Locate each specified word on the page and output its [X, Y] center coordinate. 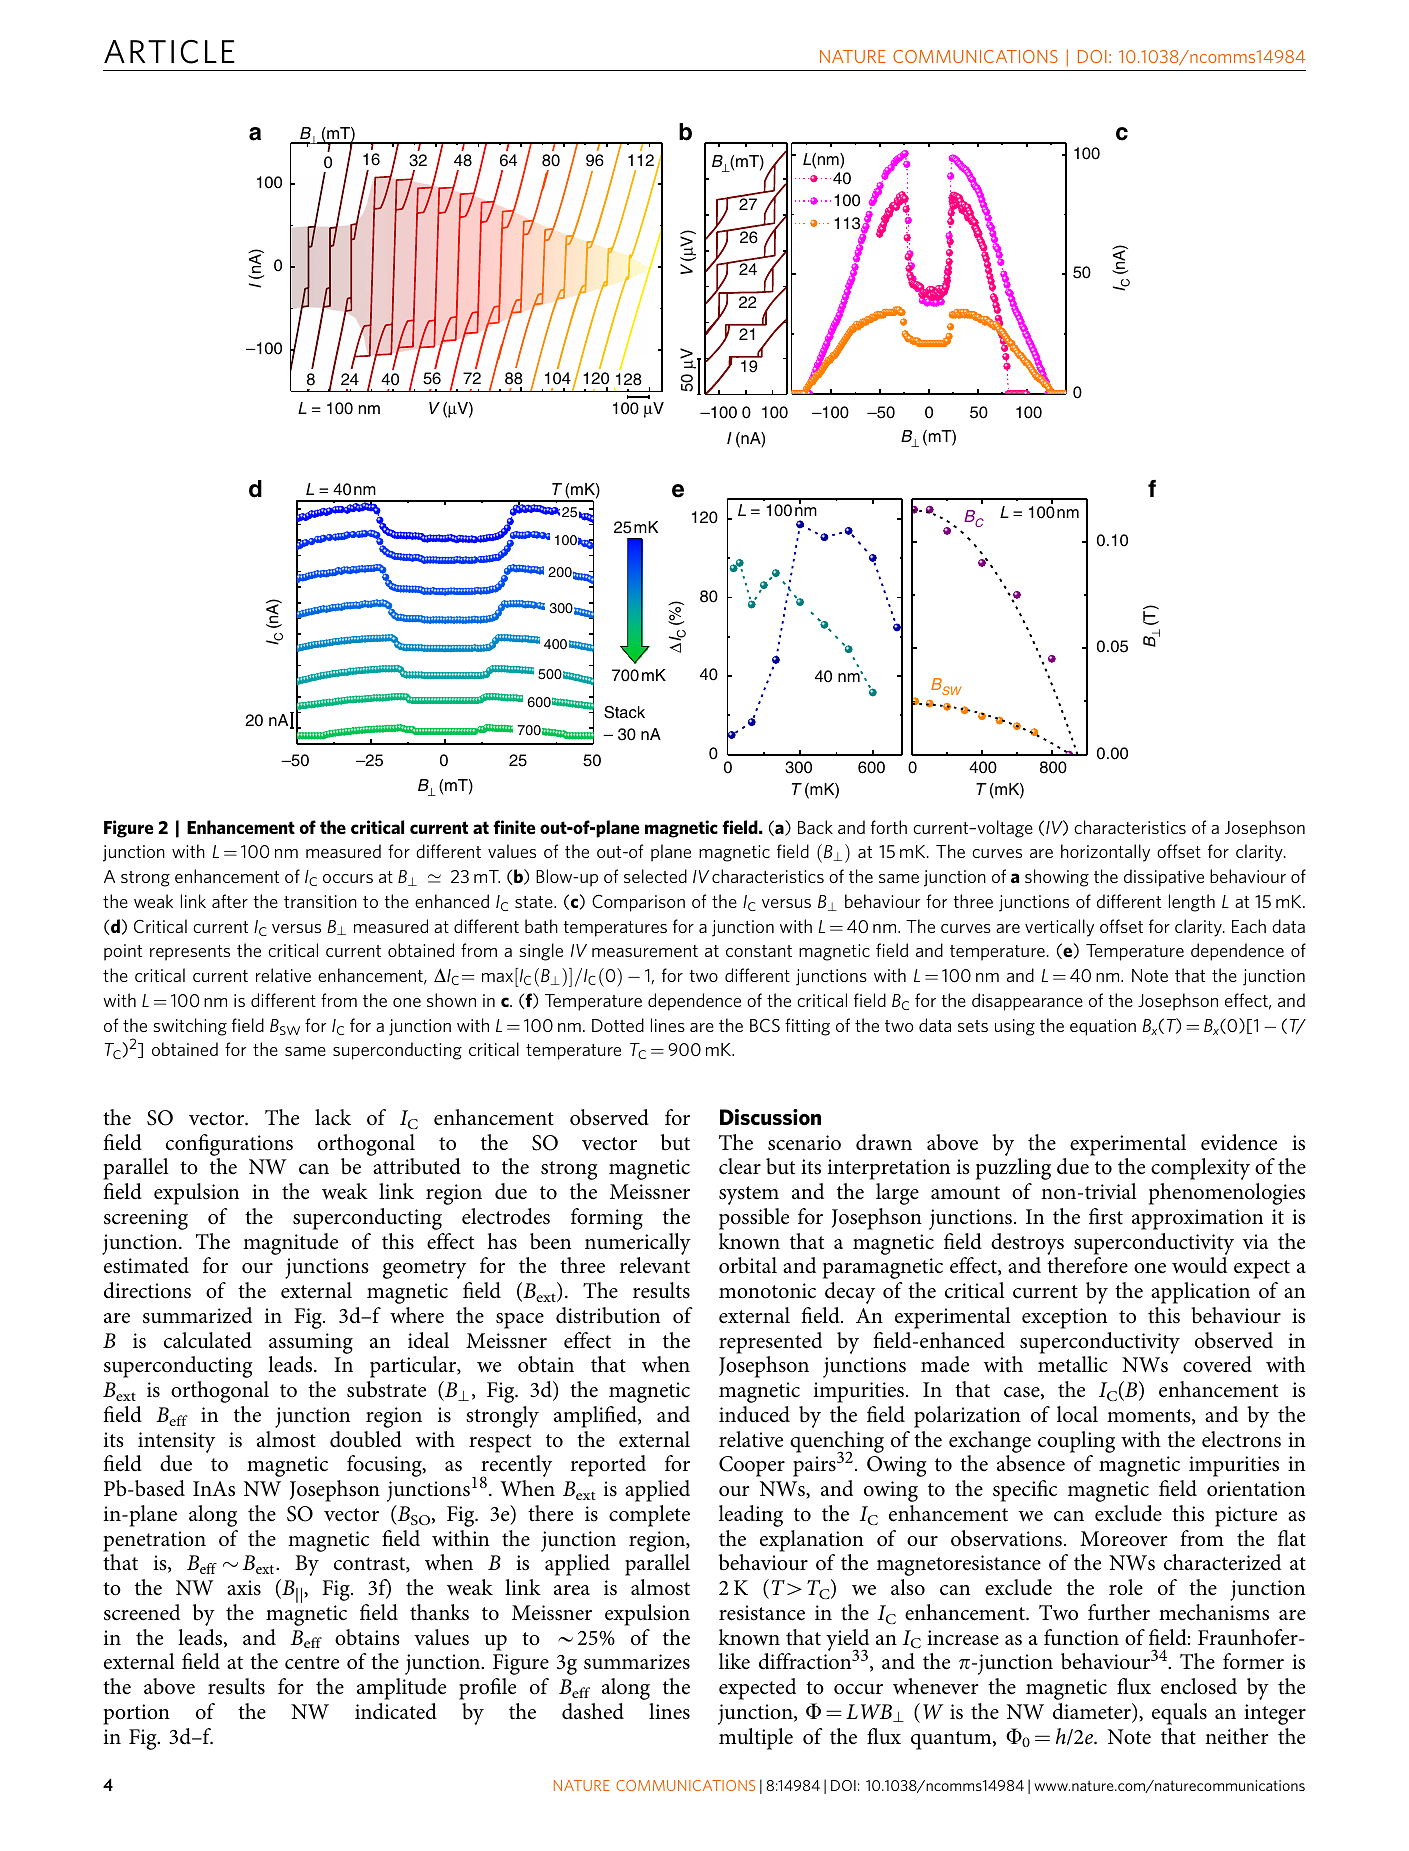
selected [655, 876]
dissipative [1164, 878]
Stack [624, 712]
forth [889, 827]
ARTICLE [169, 52]
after [230, 901]
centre [312, 1663]
